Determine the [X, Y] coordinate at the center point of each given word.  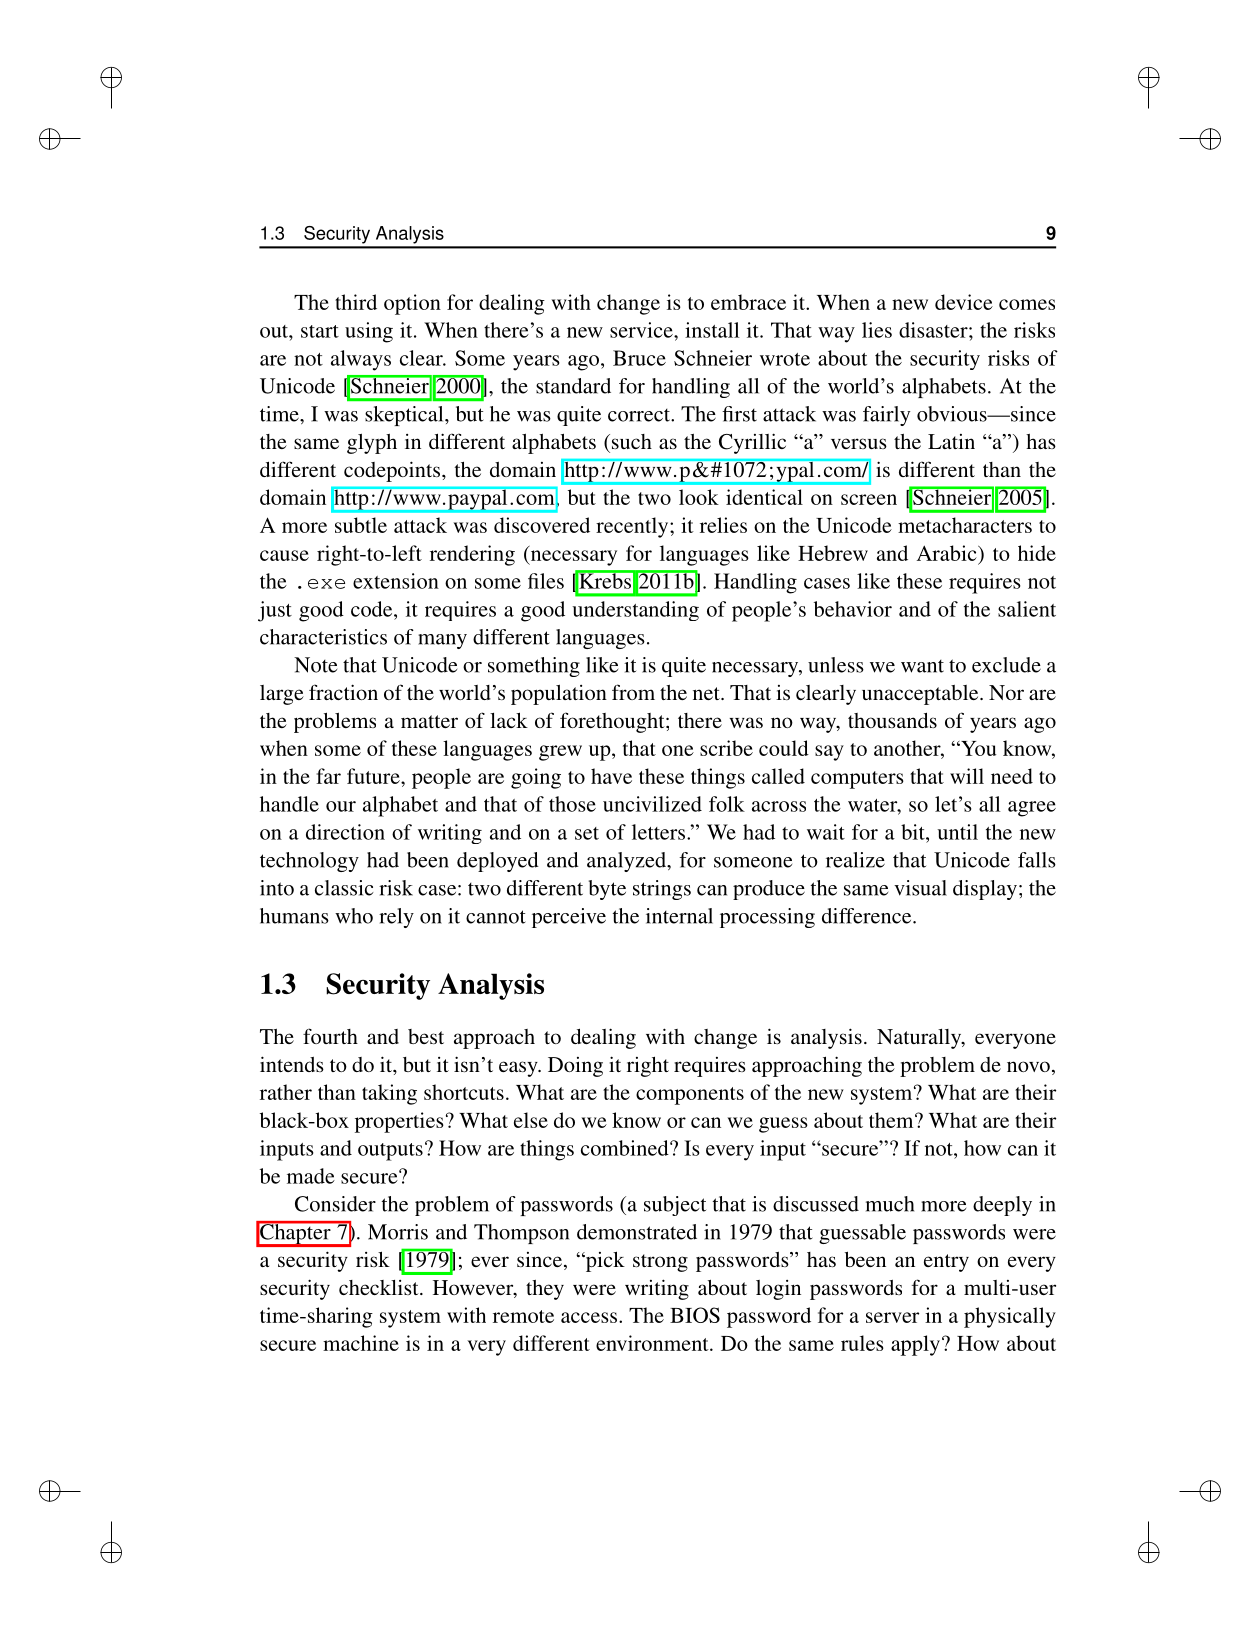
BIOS [695, 1315]
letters [660, 832]
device [964, 302]
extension [396, 581]
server [892, 1317]
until [957, 832]
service [642, 330]
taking [389, 1094]
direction [345, 832]
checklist [380, 1287]
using [369, 332]
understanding [635, 611]
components [690, 1096]
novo [1028, 1066]
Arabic [948, 553]
